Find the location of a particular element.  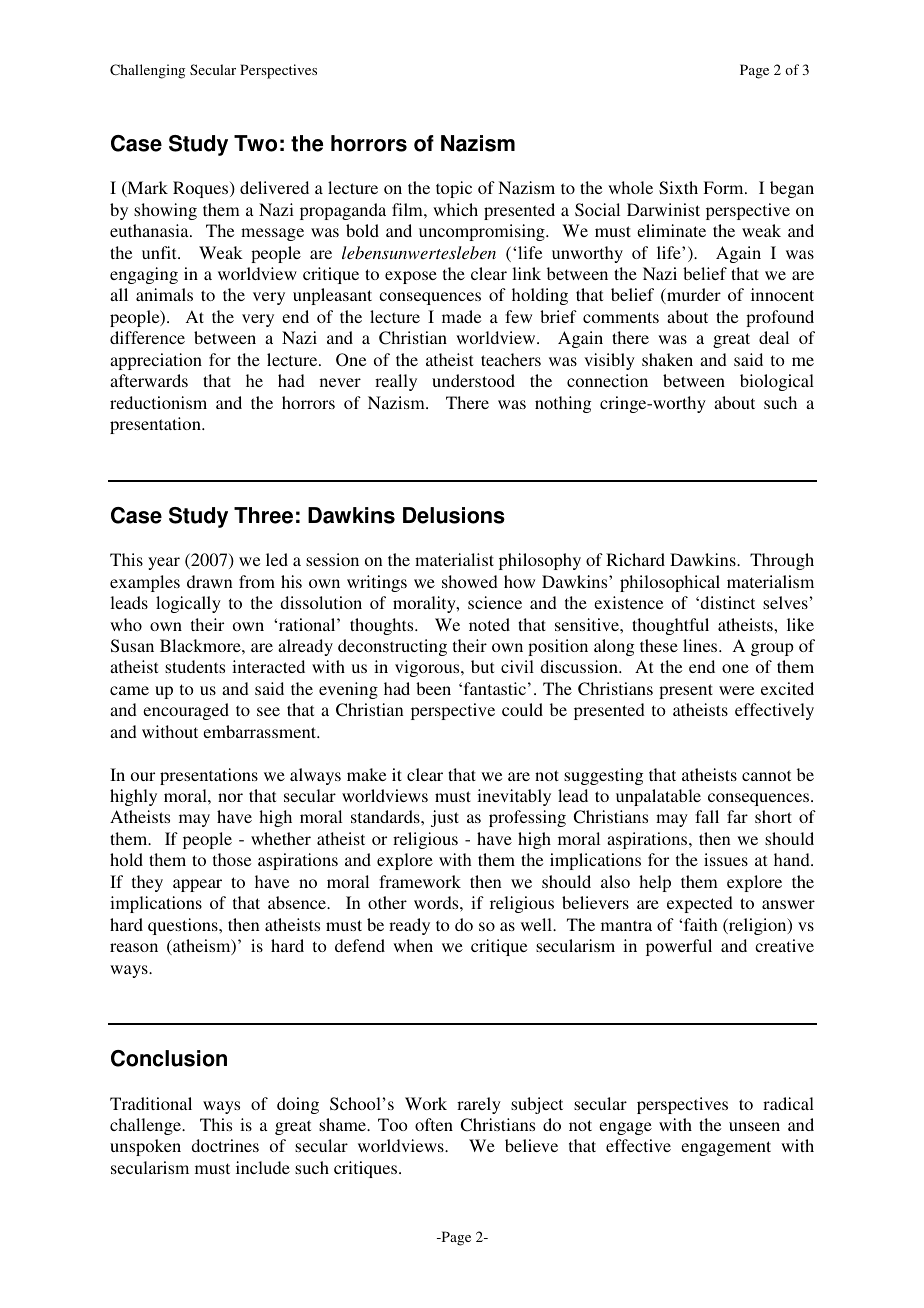

just is located at coordinates (445, 818).
